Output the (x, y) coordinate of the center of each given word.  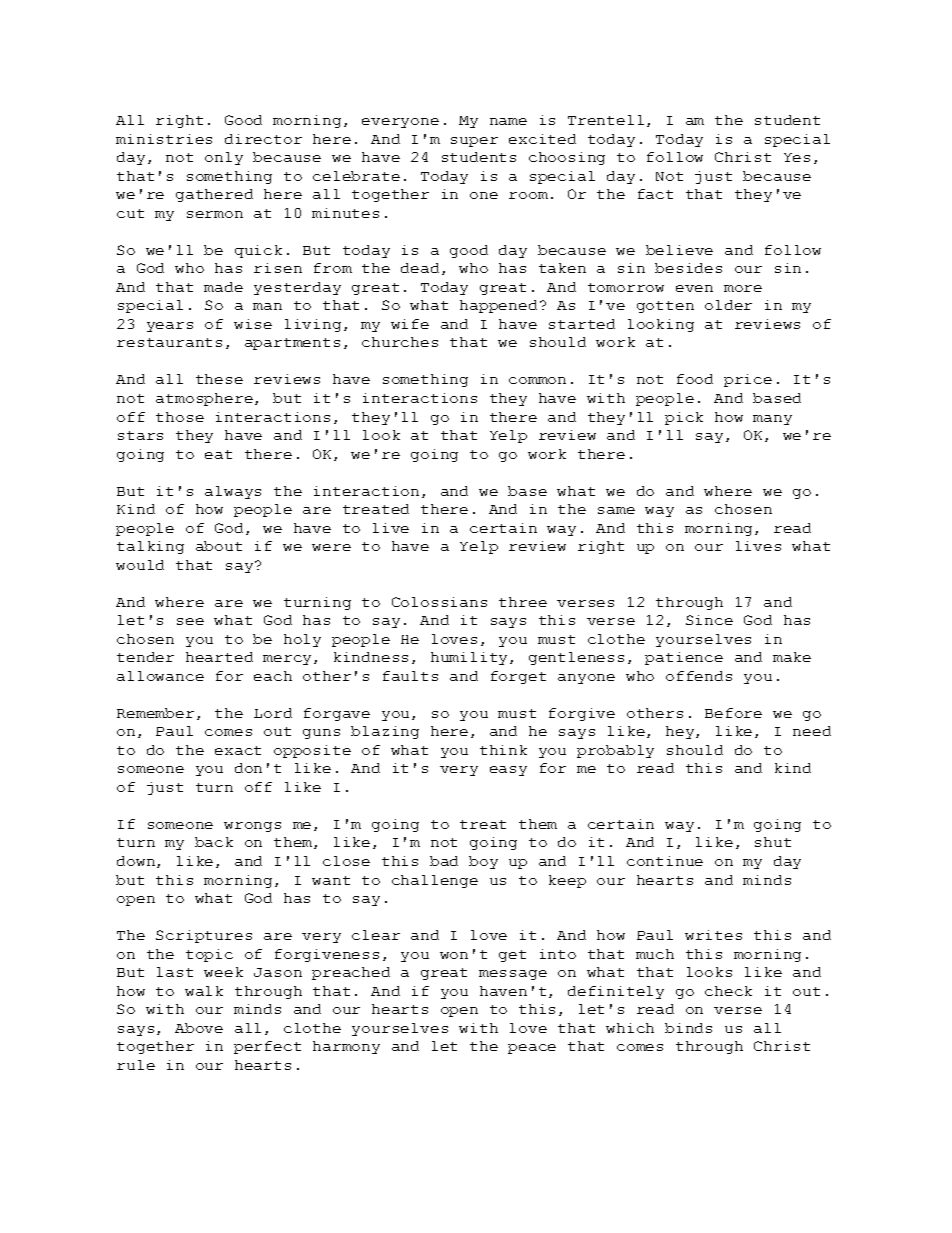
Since (709, 620)
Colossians (439, 602)
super (474, 142)
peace (532, 1049)
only (224, 158)
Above (199, 1028)
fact (655, 194)
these (219, 379)
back (214, 842)
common (537, 380)
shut (773, 842)
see (190, 621)
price (748, 380)
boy (483, 862)
